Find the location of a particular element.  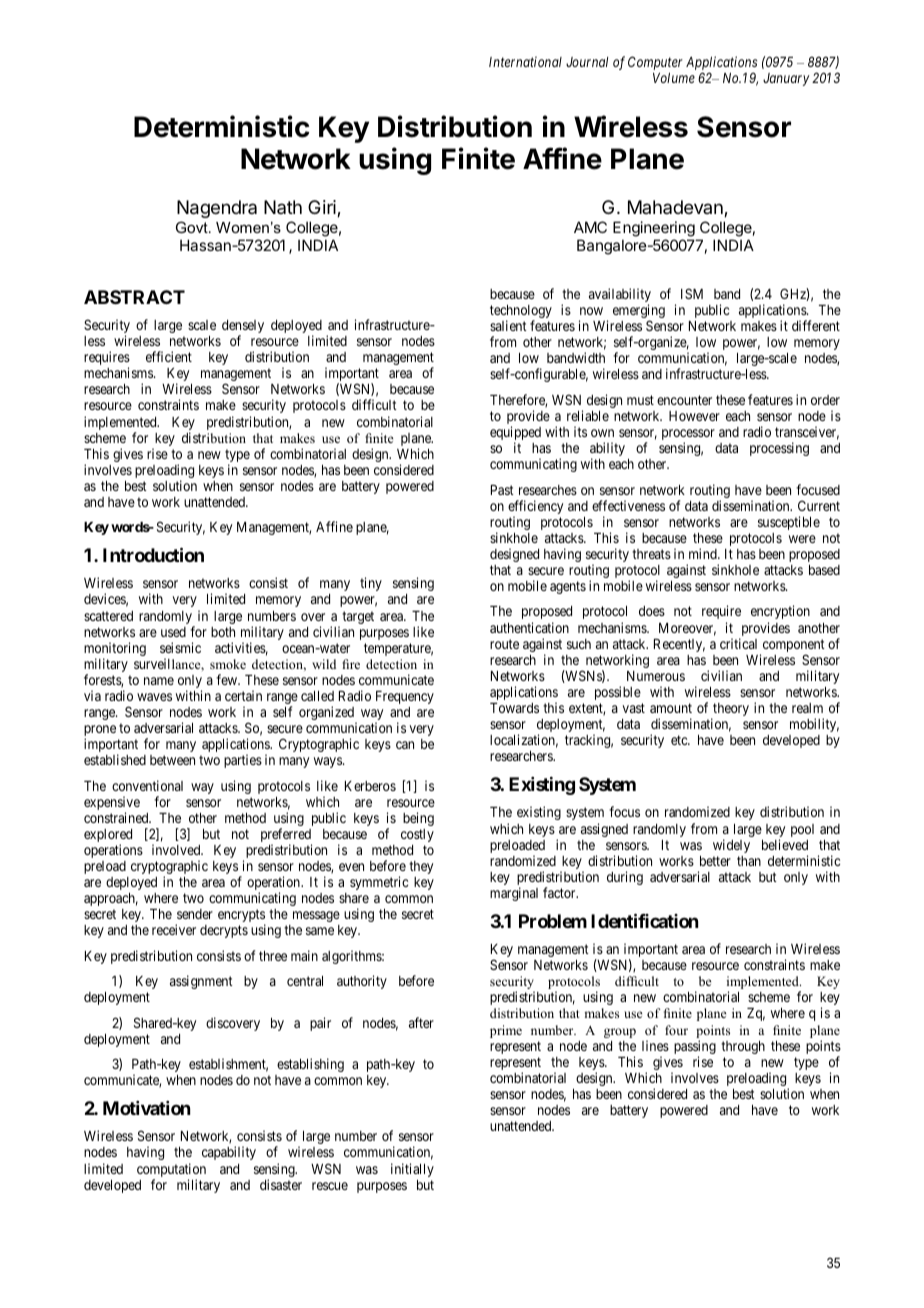

route is located at coordinates (504, 644).
